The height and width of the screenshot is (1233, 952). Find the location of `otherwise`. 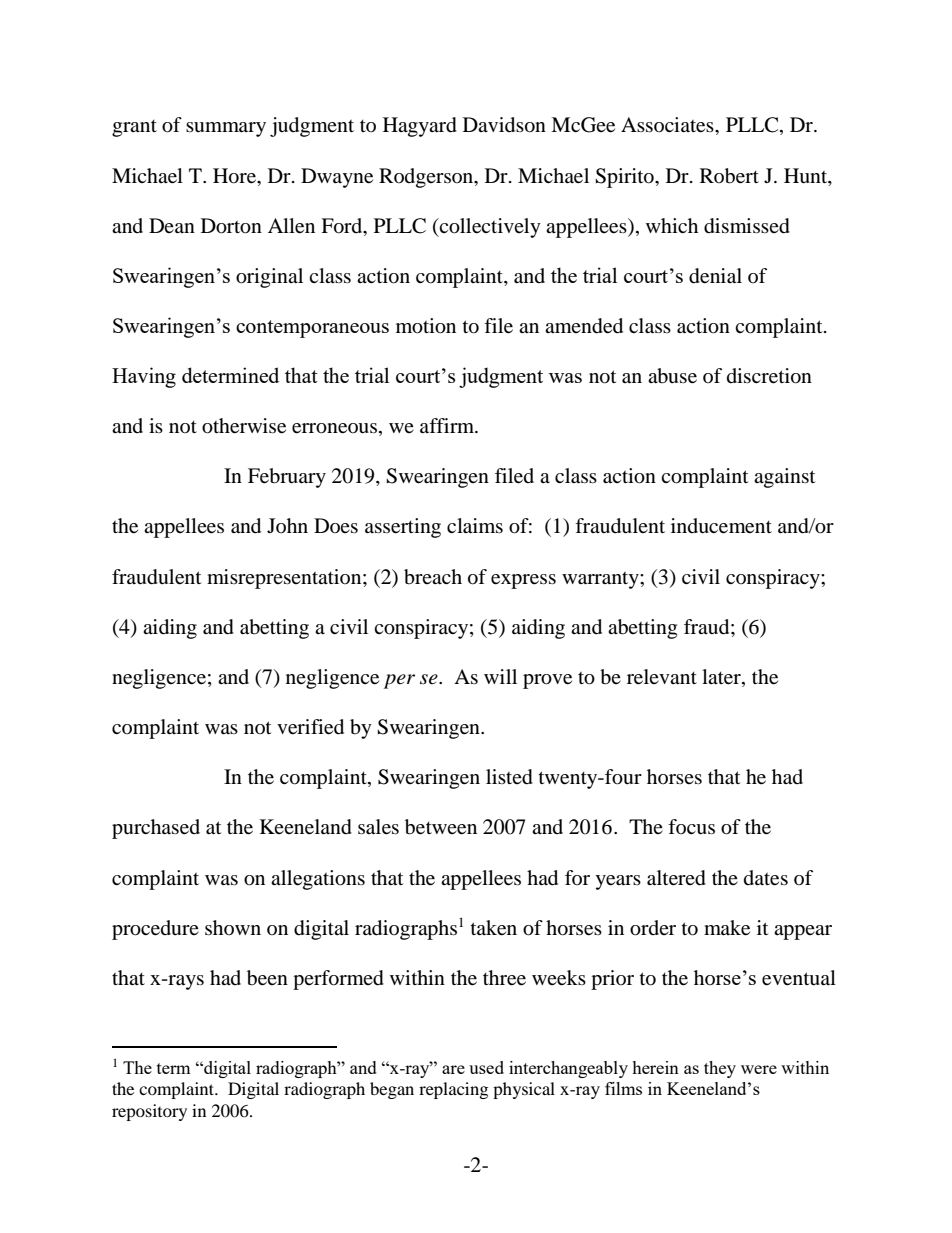

otherwise is located at coordinates (244, 426).
